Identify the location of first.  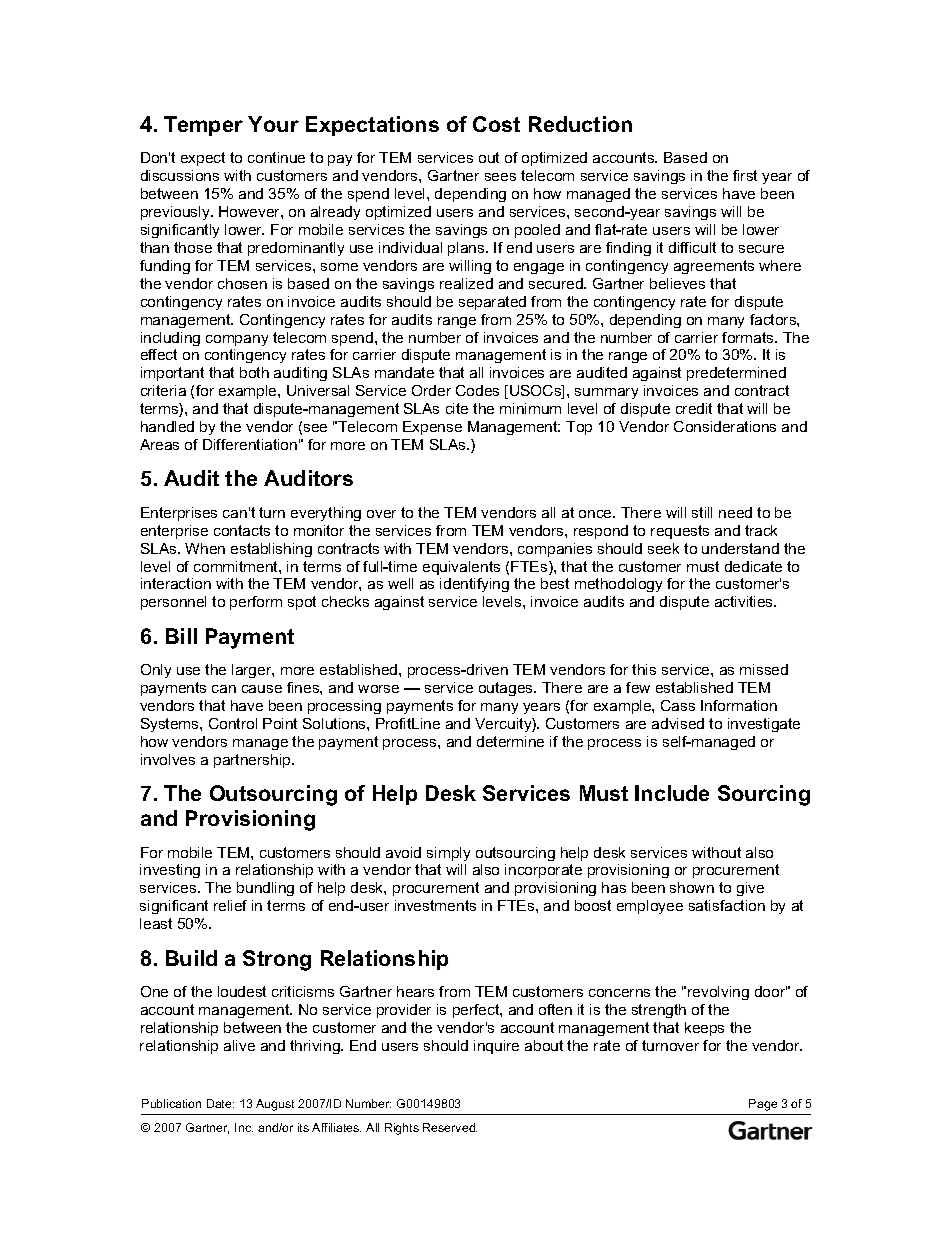
(745, 175).
